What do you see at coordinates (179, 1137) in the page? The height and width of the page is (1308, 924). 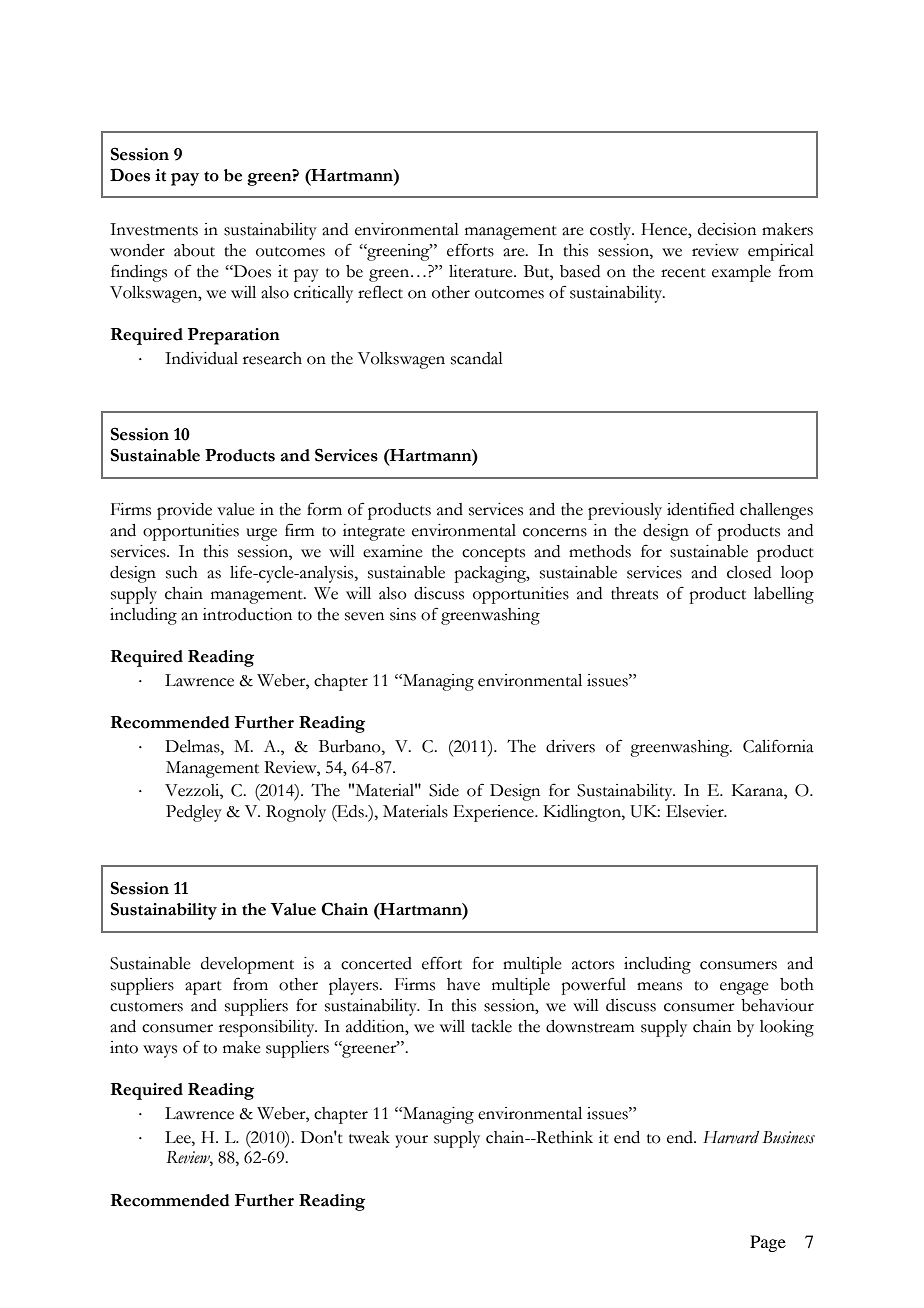 I see `Lee` at bounding box center [179, 1137].
